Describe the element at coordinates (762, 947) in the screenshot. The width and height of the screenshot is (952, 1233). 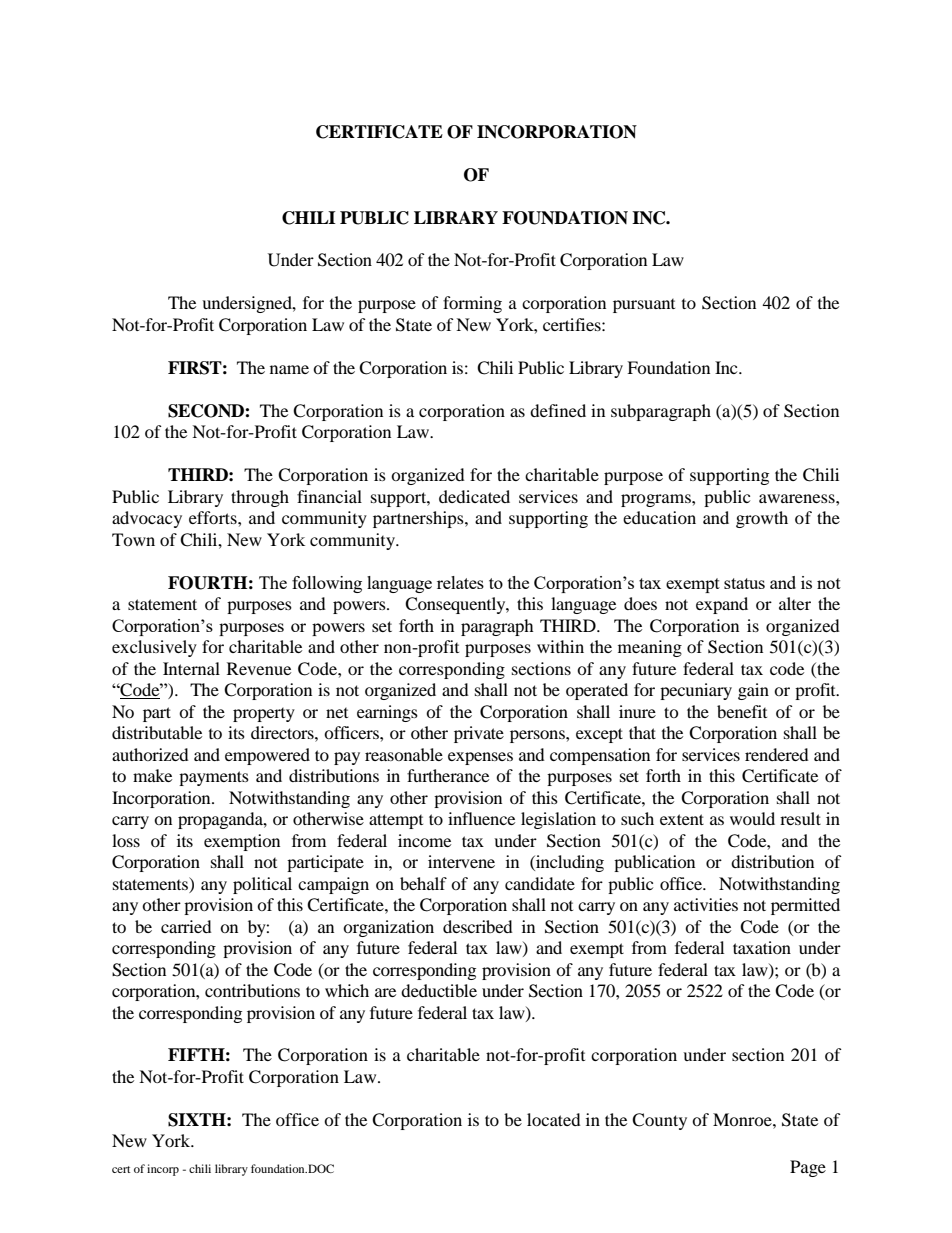
I see `taxation` at that location.
